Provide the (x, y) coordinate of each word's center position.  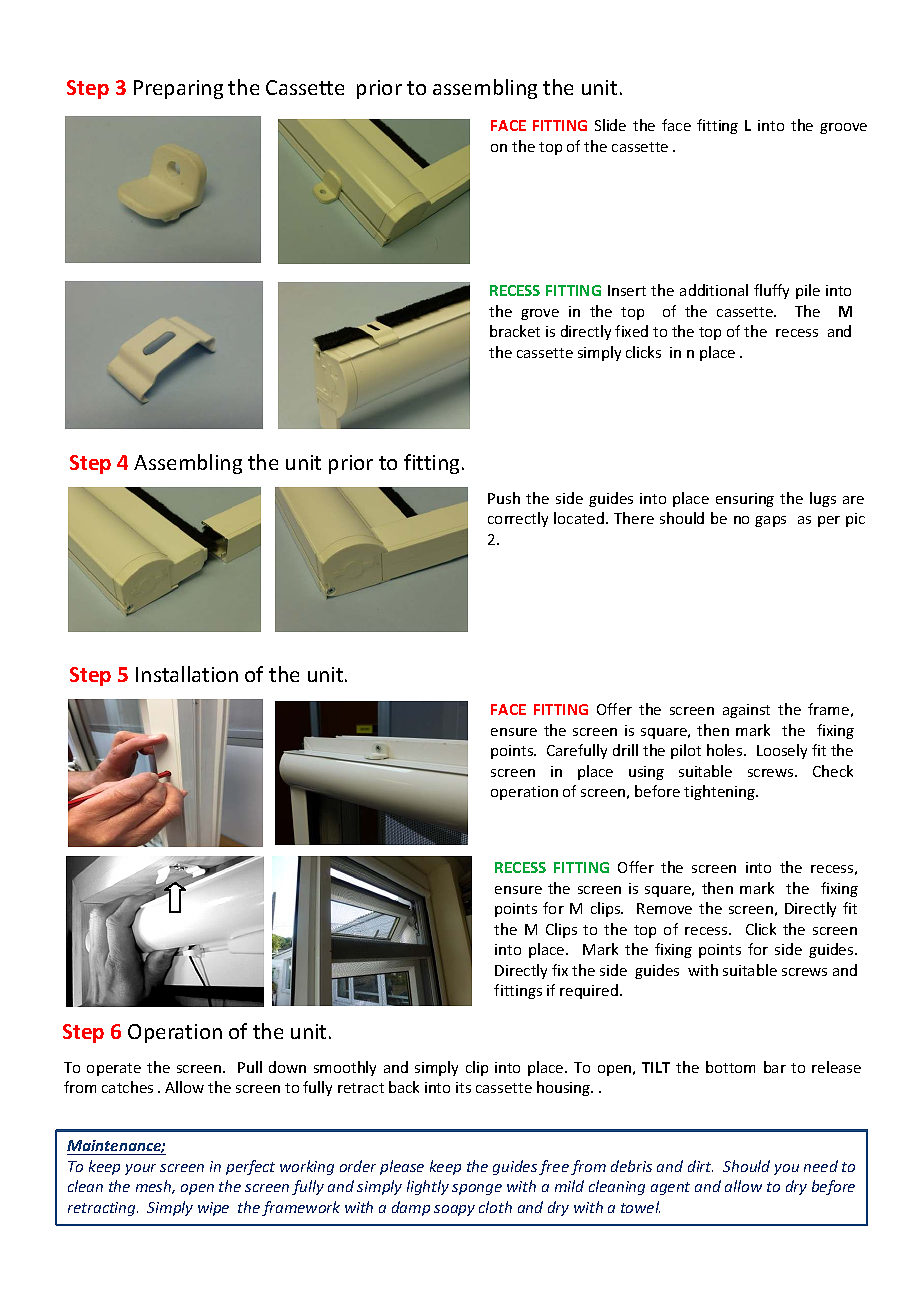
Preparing (178, 89)
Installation (187, 674)
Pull (250, 1067)
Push (504, 498)
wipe (213, 1209)
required (590, 991)
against (746, 711)
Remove (664, 908)
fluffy (771, 291)
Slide (610, 125)
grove (540, 314)
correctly (518, 519)
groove (843, 128)
